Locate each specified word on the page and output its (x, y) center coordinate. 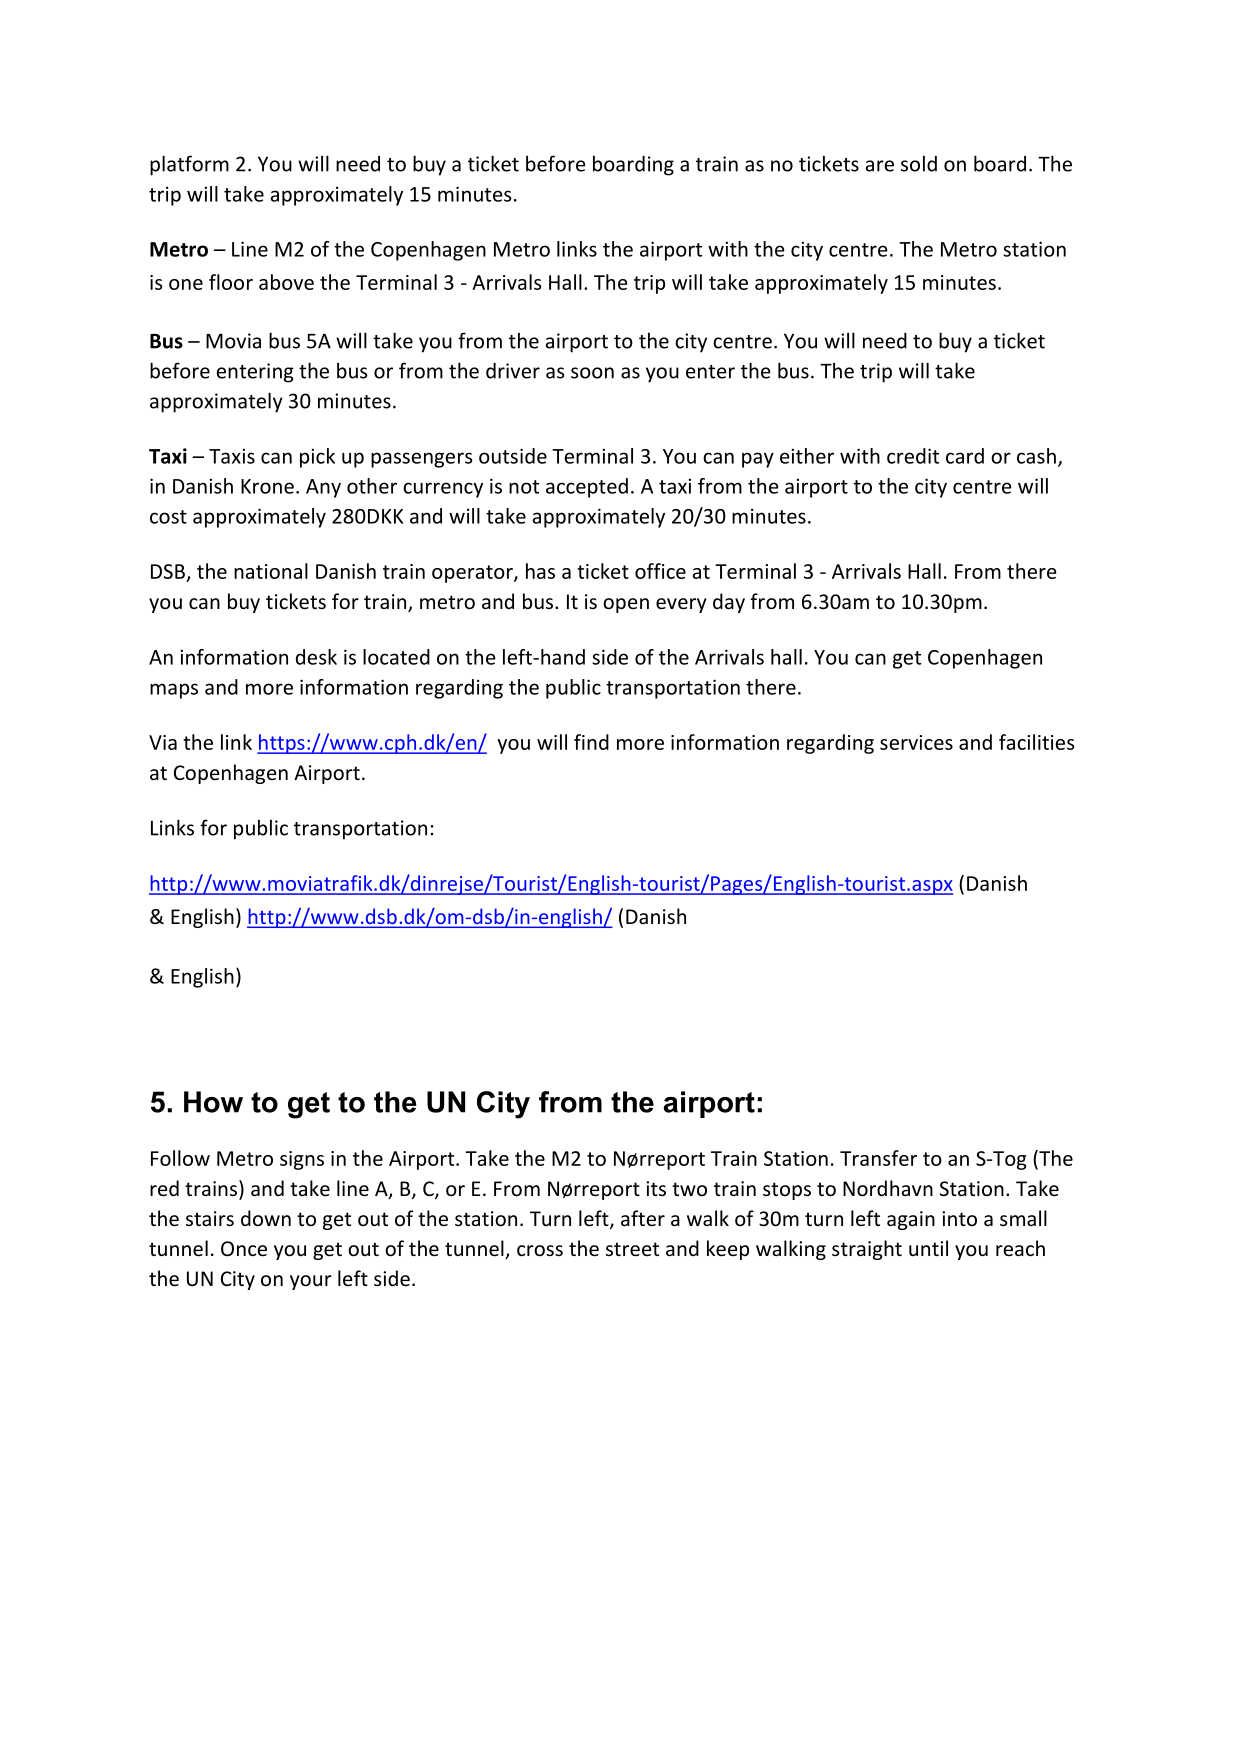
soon (592, 373)
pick (317, 458)
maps (174, 691)
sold (919, 163)
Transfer (878, 1158)
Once (244, 1249)
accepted (587, 488)
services (916, 742)
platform (189, 165)
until (928, 1248)
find (591, 742)
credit (913, 456)
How (213, 1102)
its (656, 1188)
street (632, 1249)
